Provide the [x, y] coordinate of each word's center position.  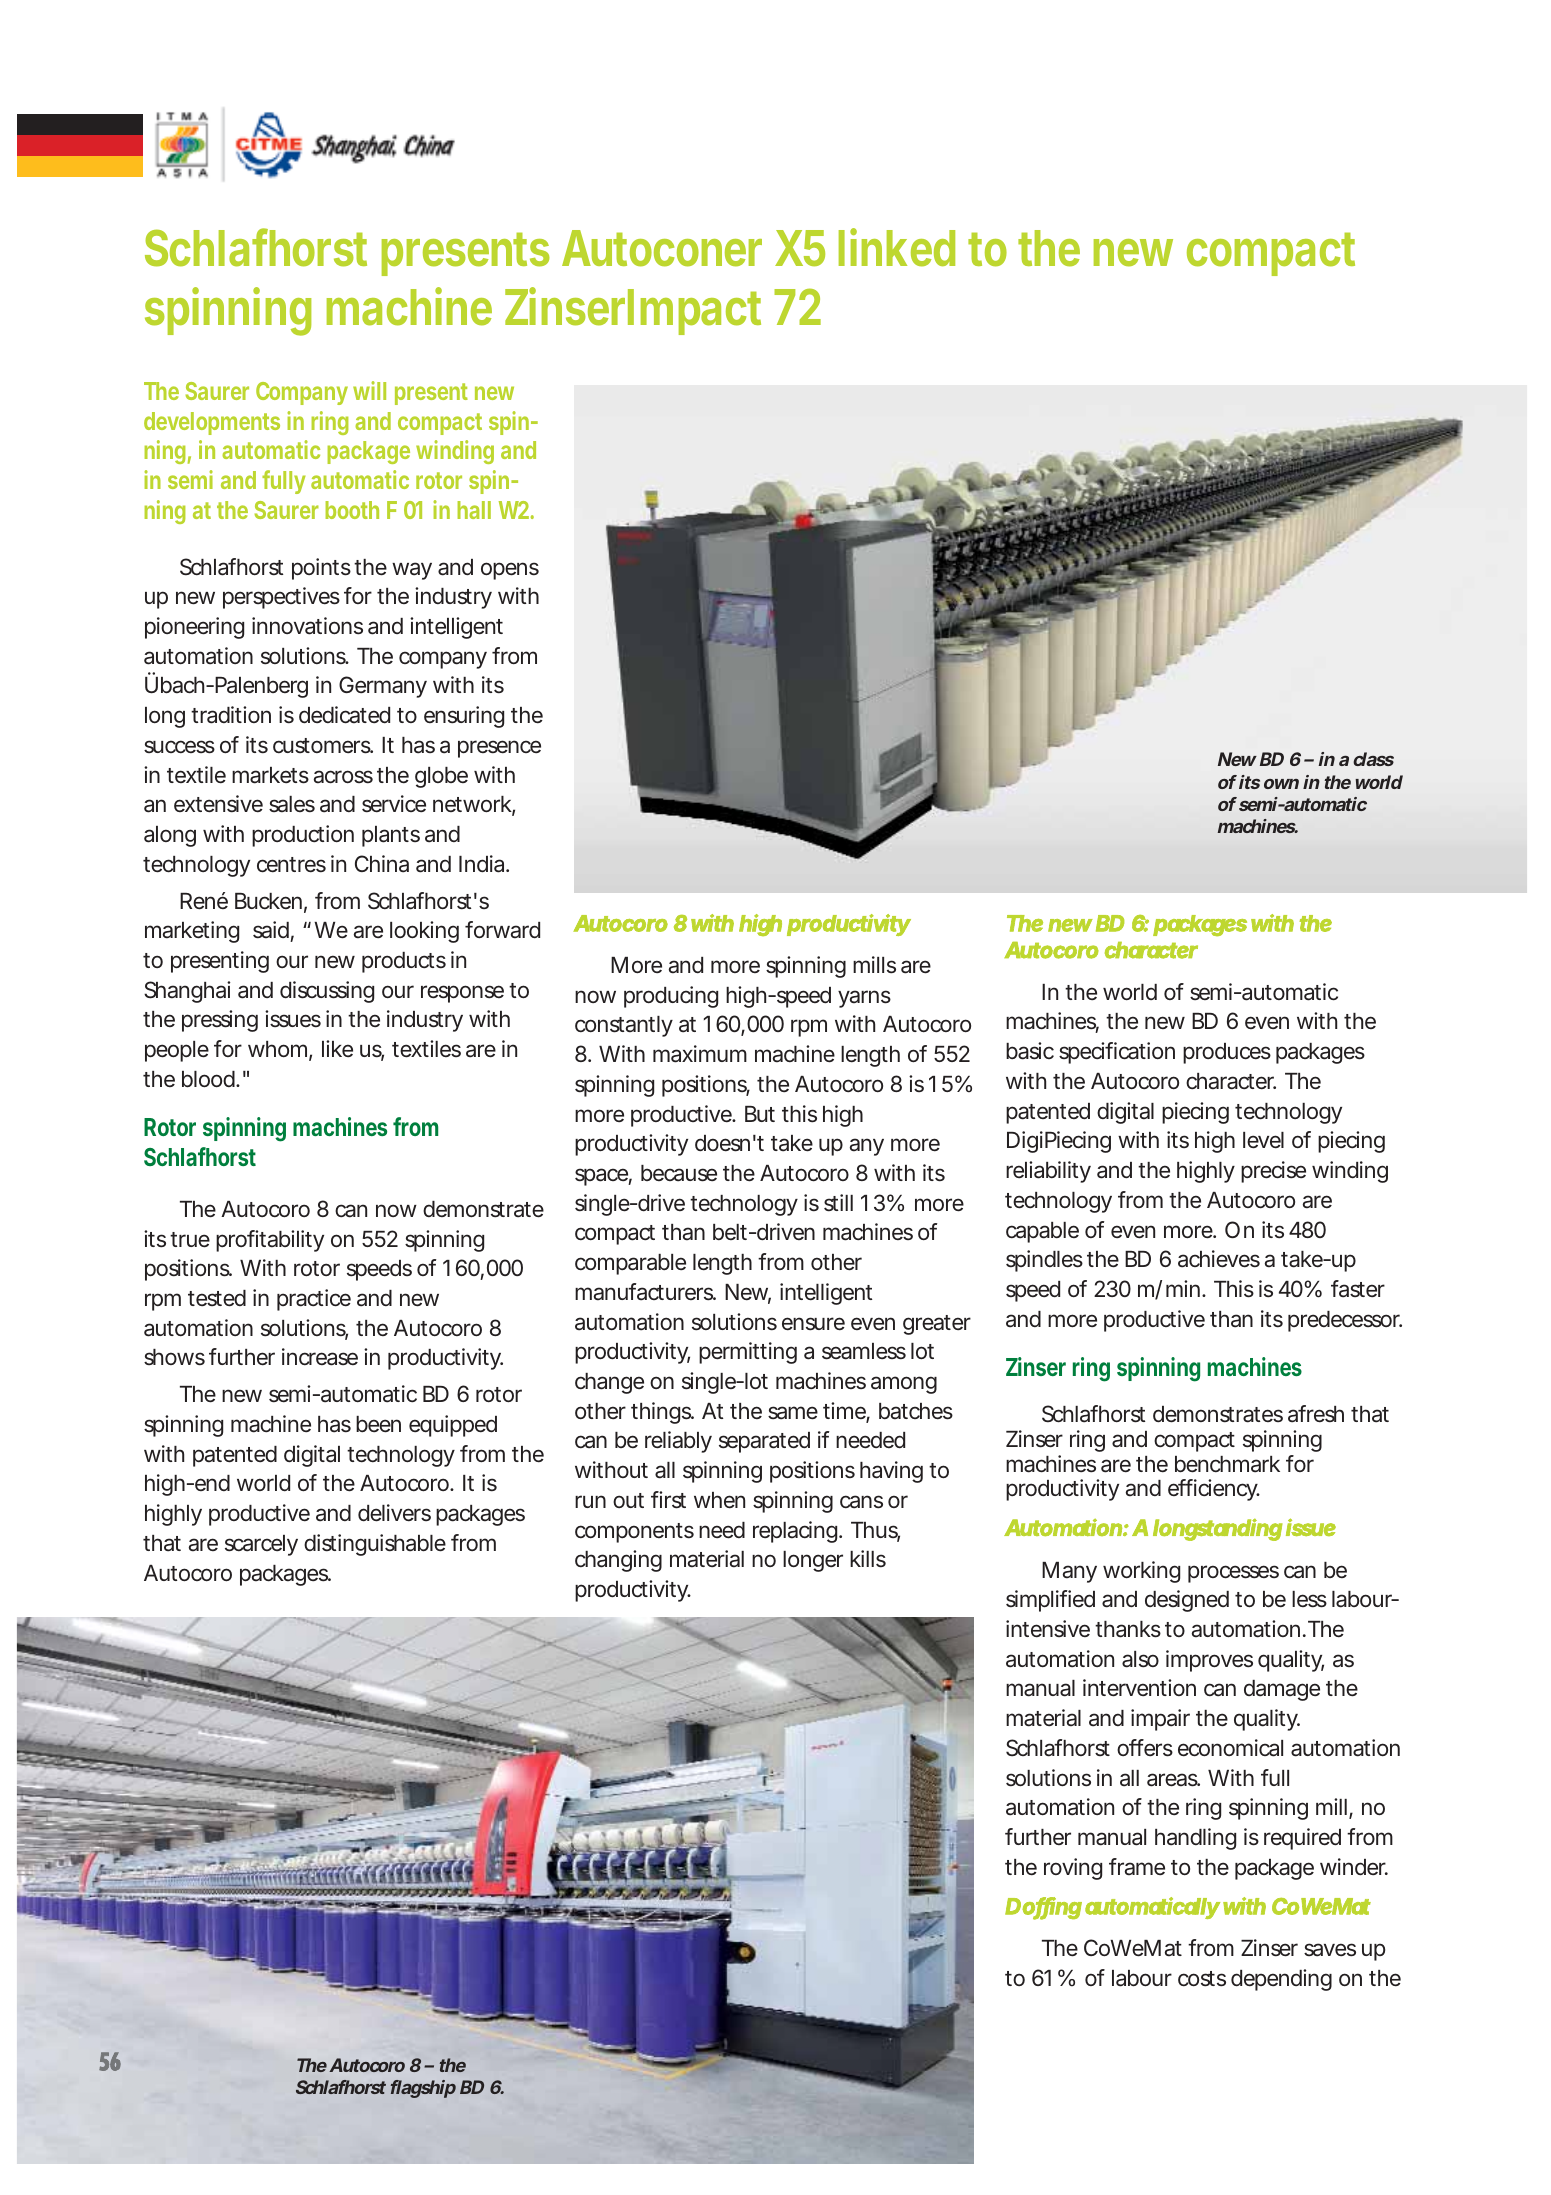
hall [474, 510]
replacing [795, 1532]
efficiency [1214, 1490]
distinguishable [375, 1545]
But [760, 1114]
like [337, 1048]
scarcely [261, 1545]
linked [897, 247]
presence [499, 749]
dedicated [344, 715]
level [1263, 1140]
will [369, 390]
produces [1227, 1053]
